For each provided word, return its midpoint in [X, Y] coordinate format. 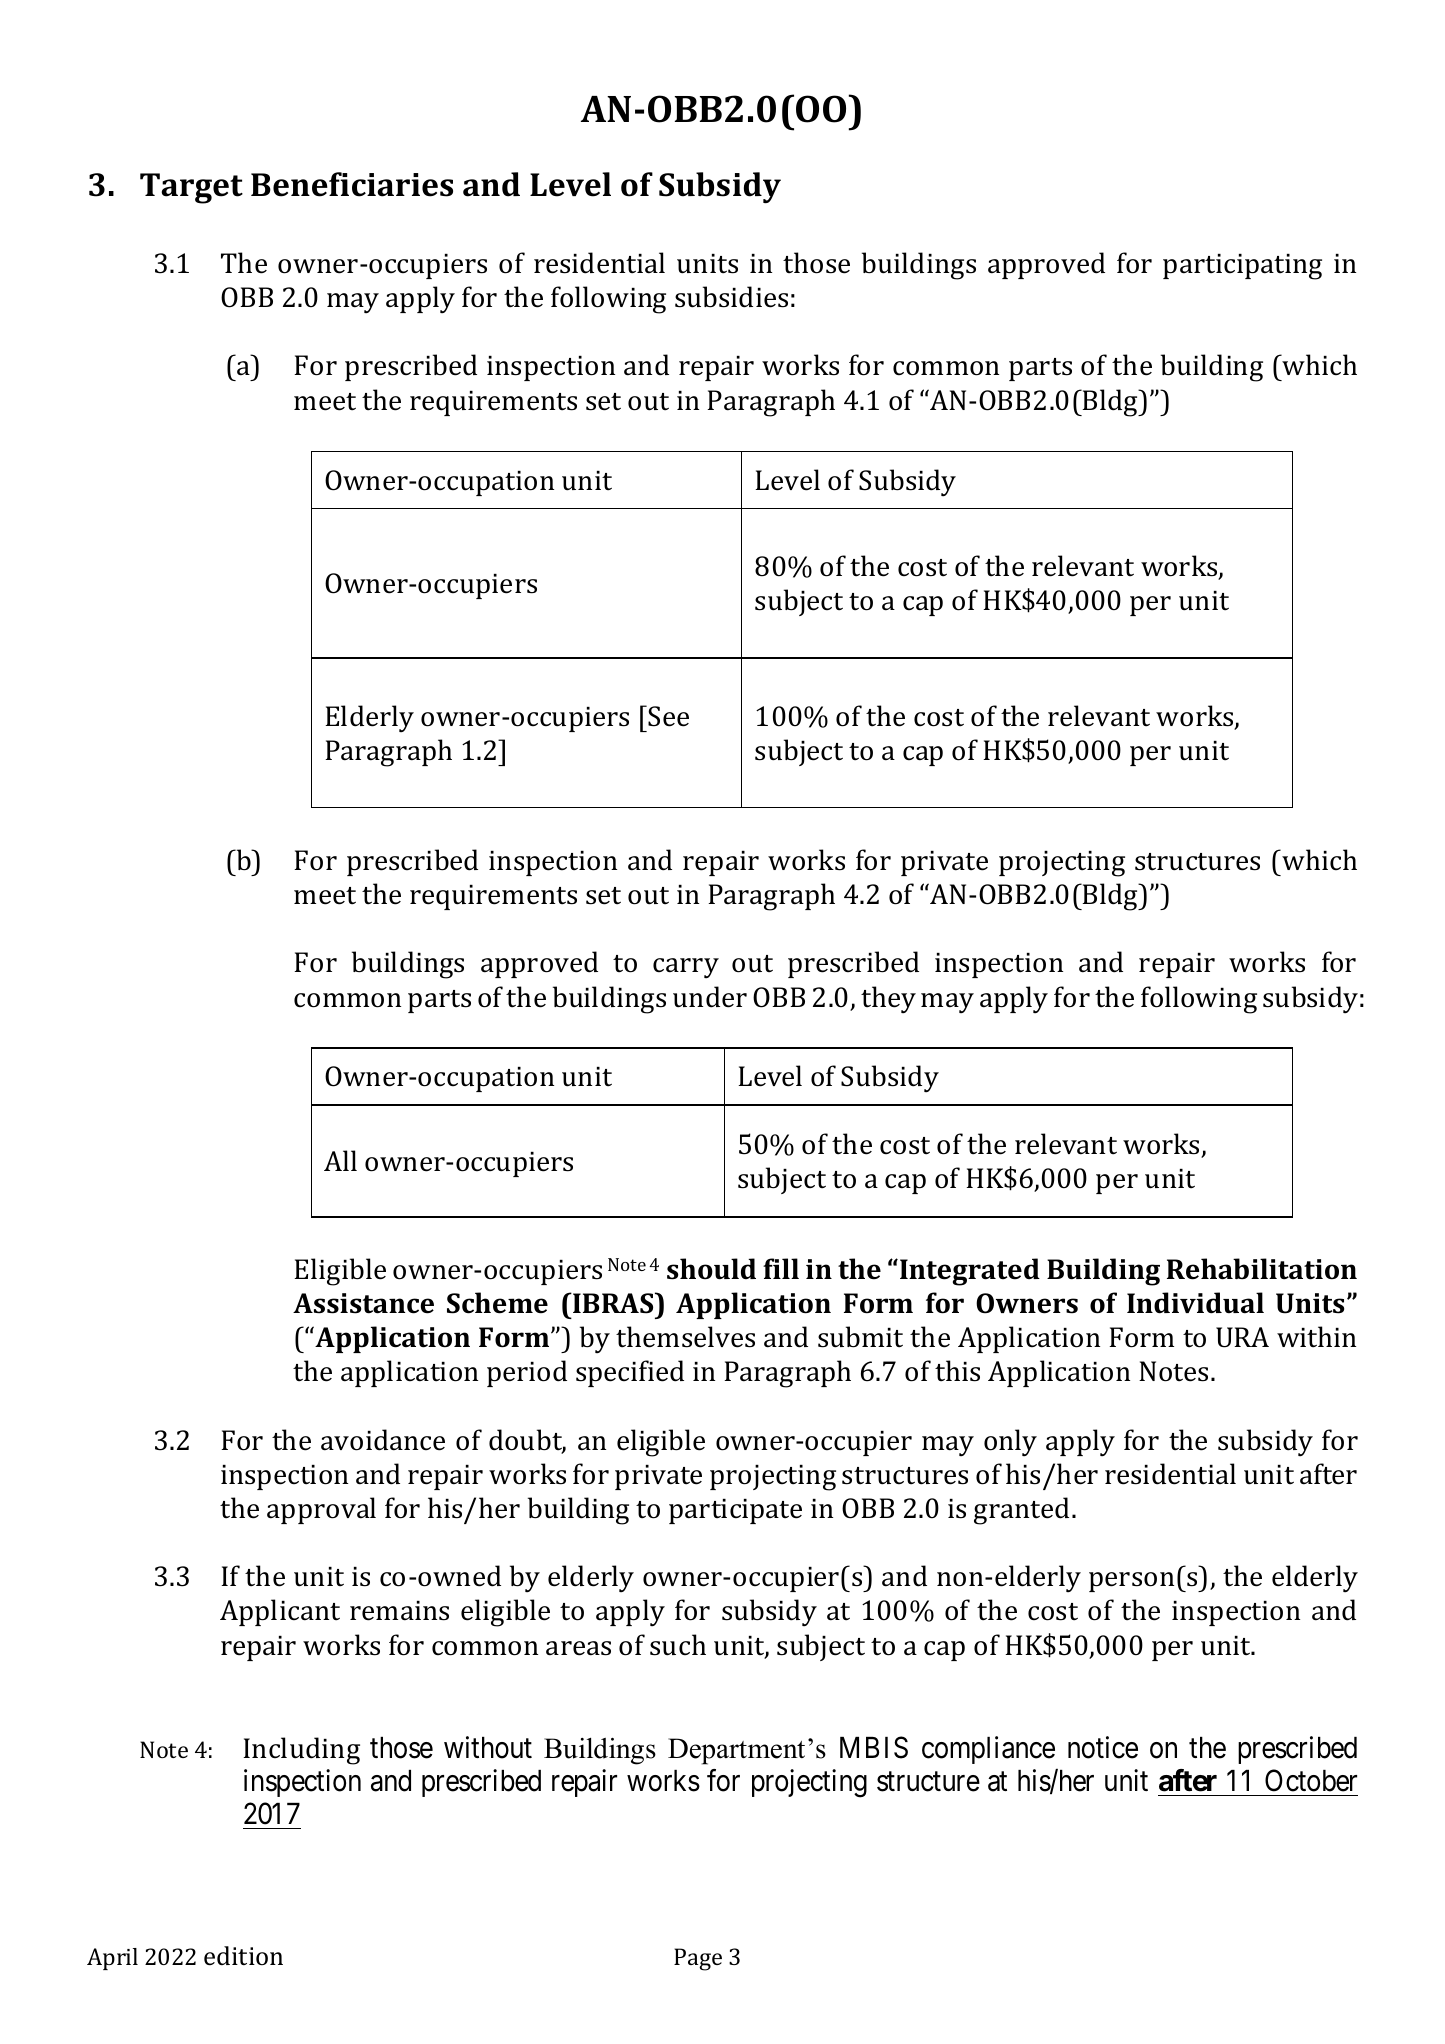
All [340, 1160]
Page [698, 1959]
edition [243, 1956]
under [710, 997]
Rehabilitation [1262, 1269]
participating [1242, 267]
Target [191, 188]
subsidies [731, 297]
